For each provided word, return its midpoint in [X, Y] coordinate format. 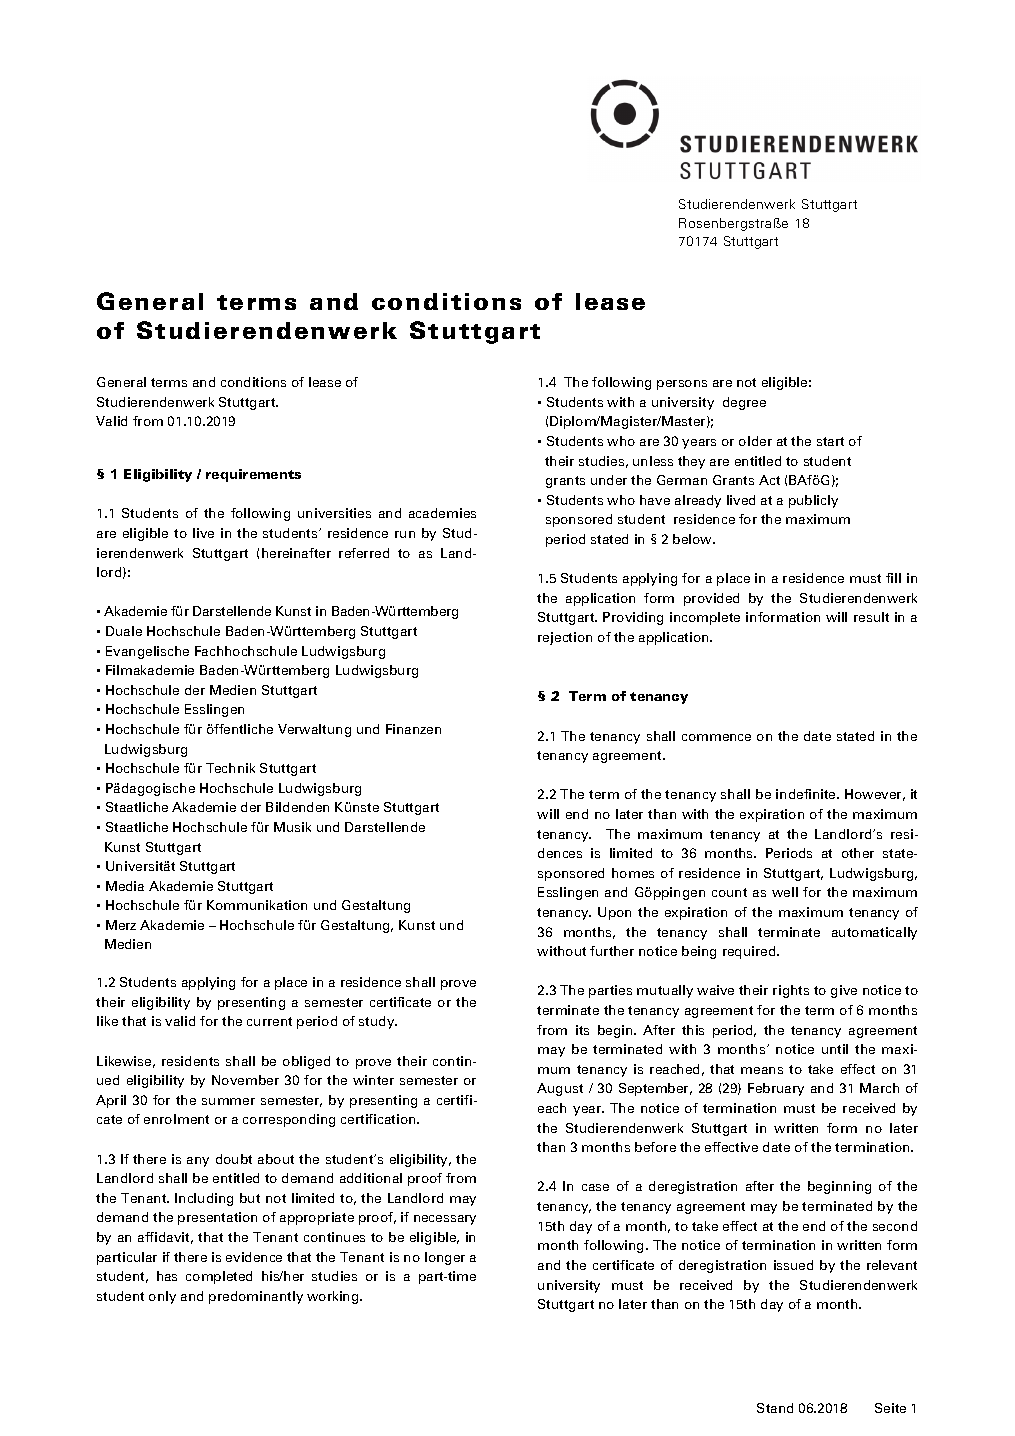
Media [125, 886]
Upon [614, 913]
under [609, 480]
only [162, 1297]
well [785, 892]
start [830, 441]
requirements [253, 475]
